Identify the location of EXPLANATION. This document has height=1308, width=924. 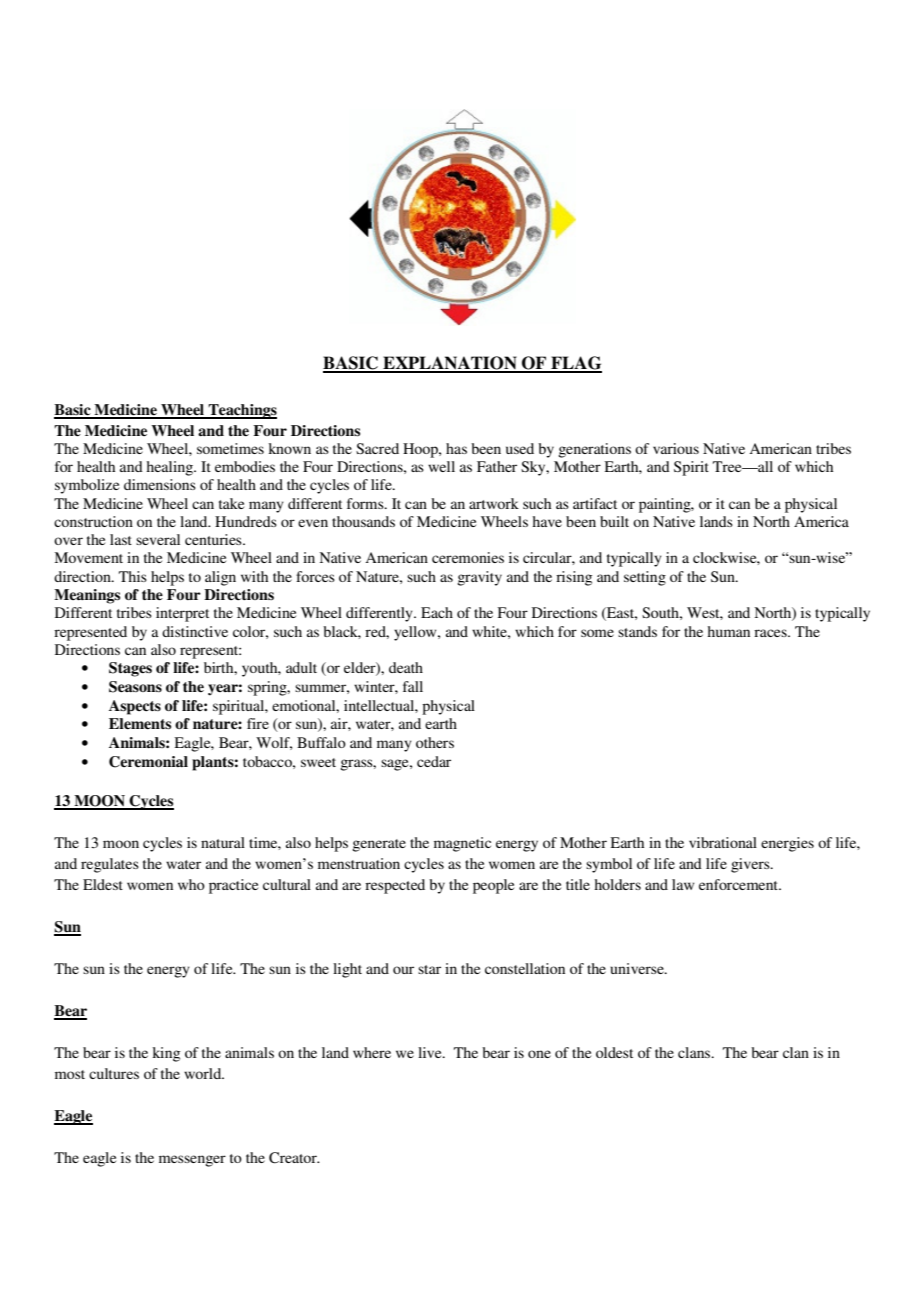
(450, 364).
